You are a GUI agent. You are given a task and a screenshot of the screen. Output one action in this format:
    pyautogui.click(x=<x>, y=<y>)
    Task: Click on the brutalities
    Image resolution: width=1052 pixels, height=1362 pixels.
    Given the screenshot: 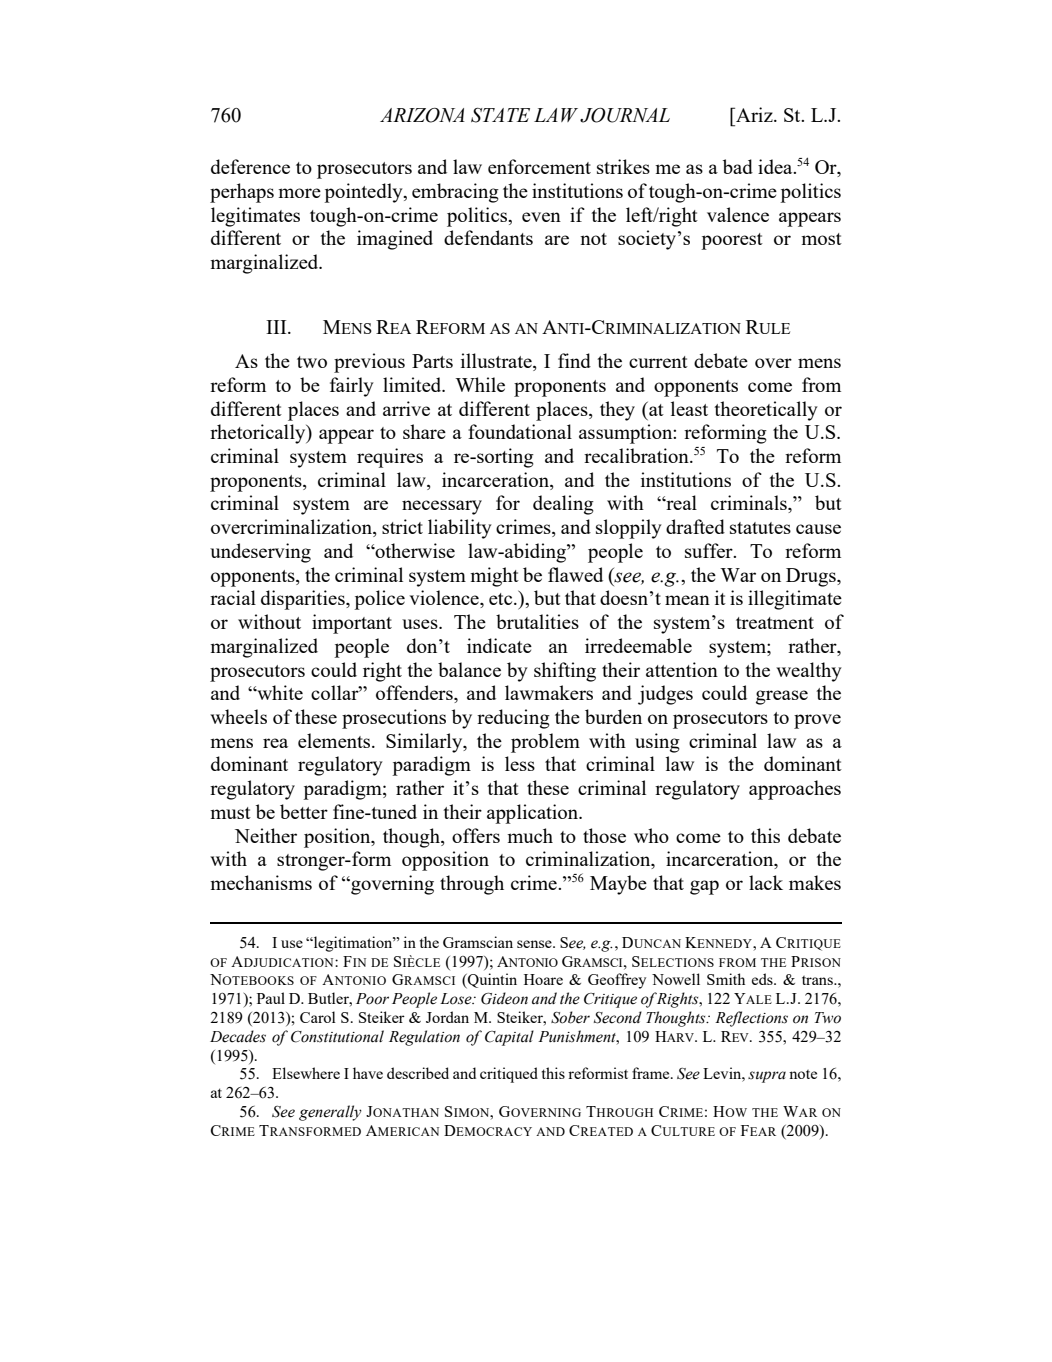 What is the action you would take?
    pyautogui.click(x=537, y=621)
